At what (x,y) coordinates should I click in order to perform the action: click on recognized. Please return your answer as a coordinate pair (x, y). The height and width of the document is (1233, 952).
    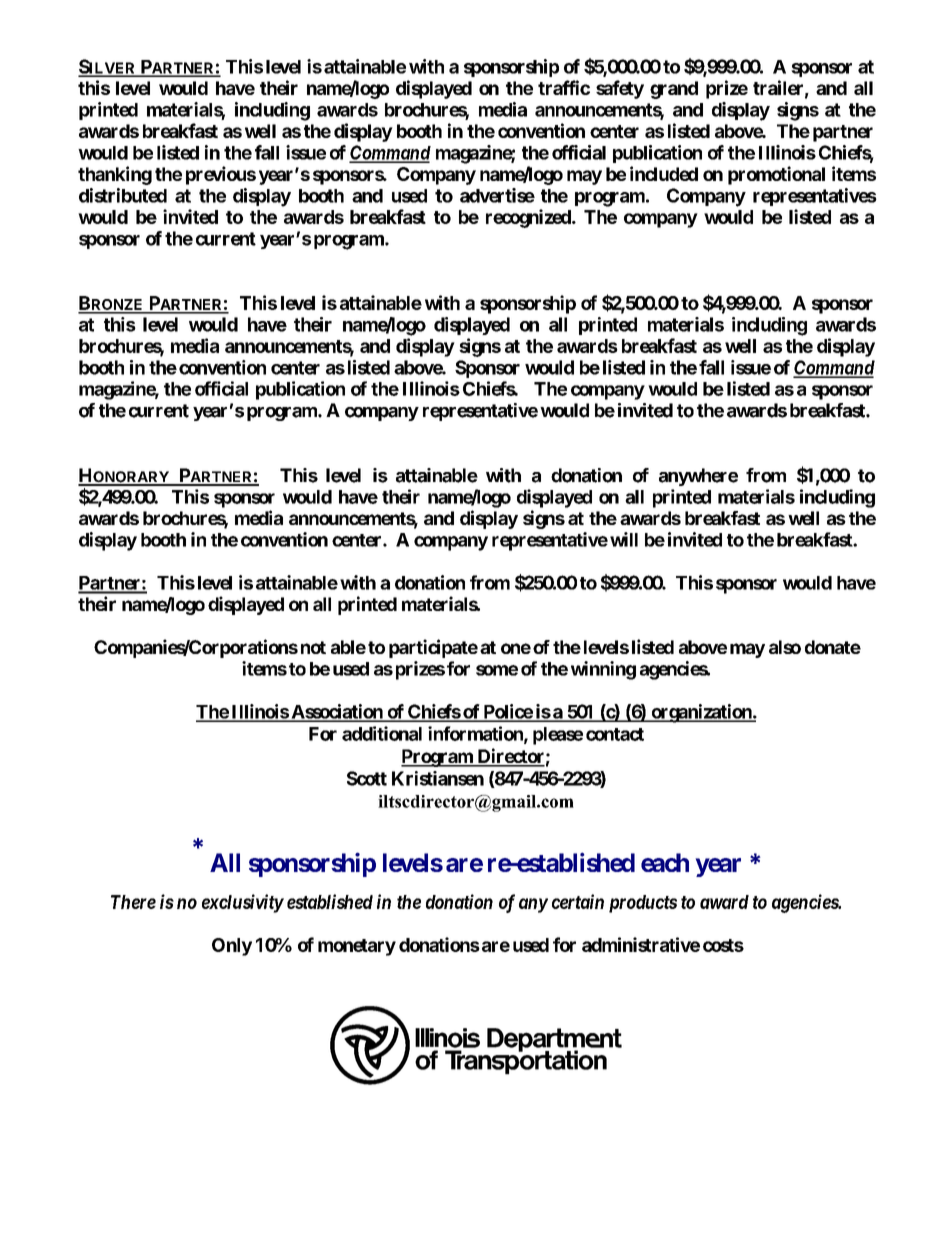
    Looking at the image, I should click on (529, 218).
